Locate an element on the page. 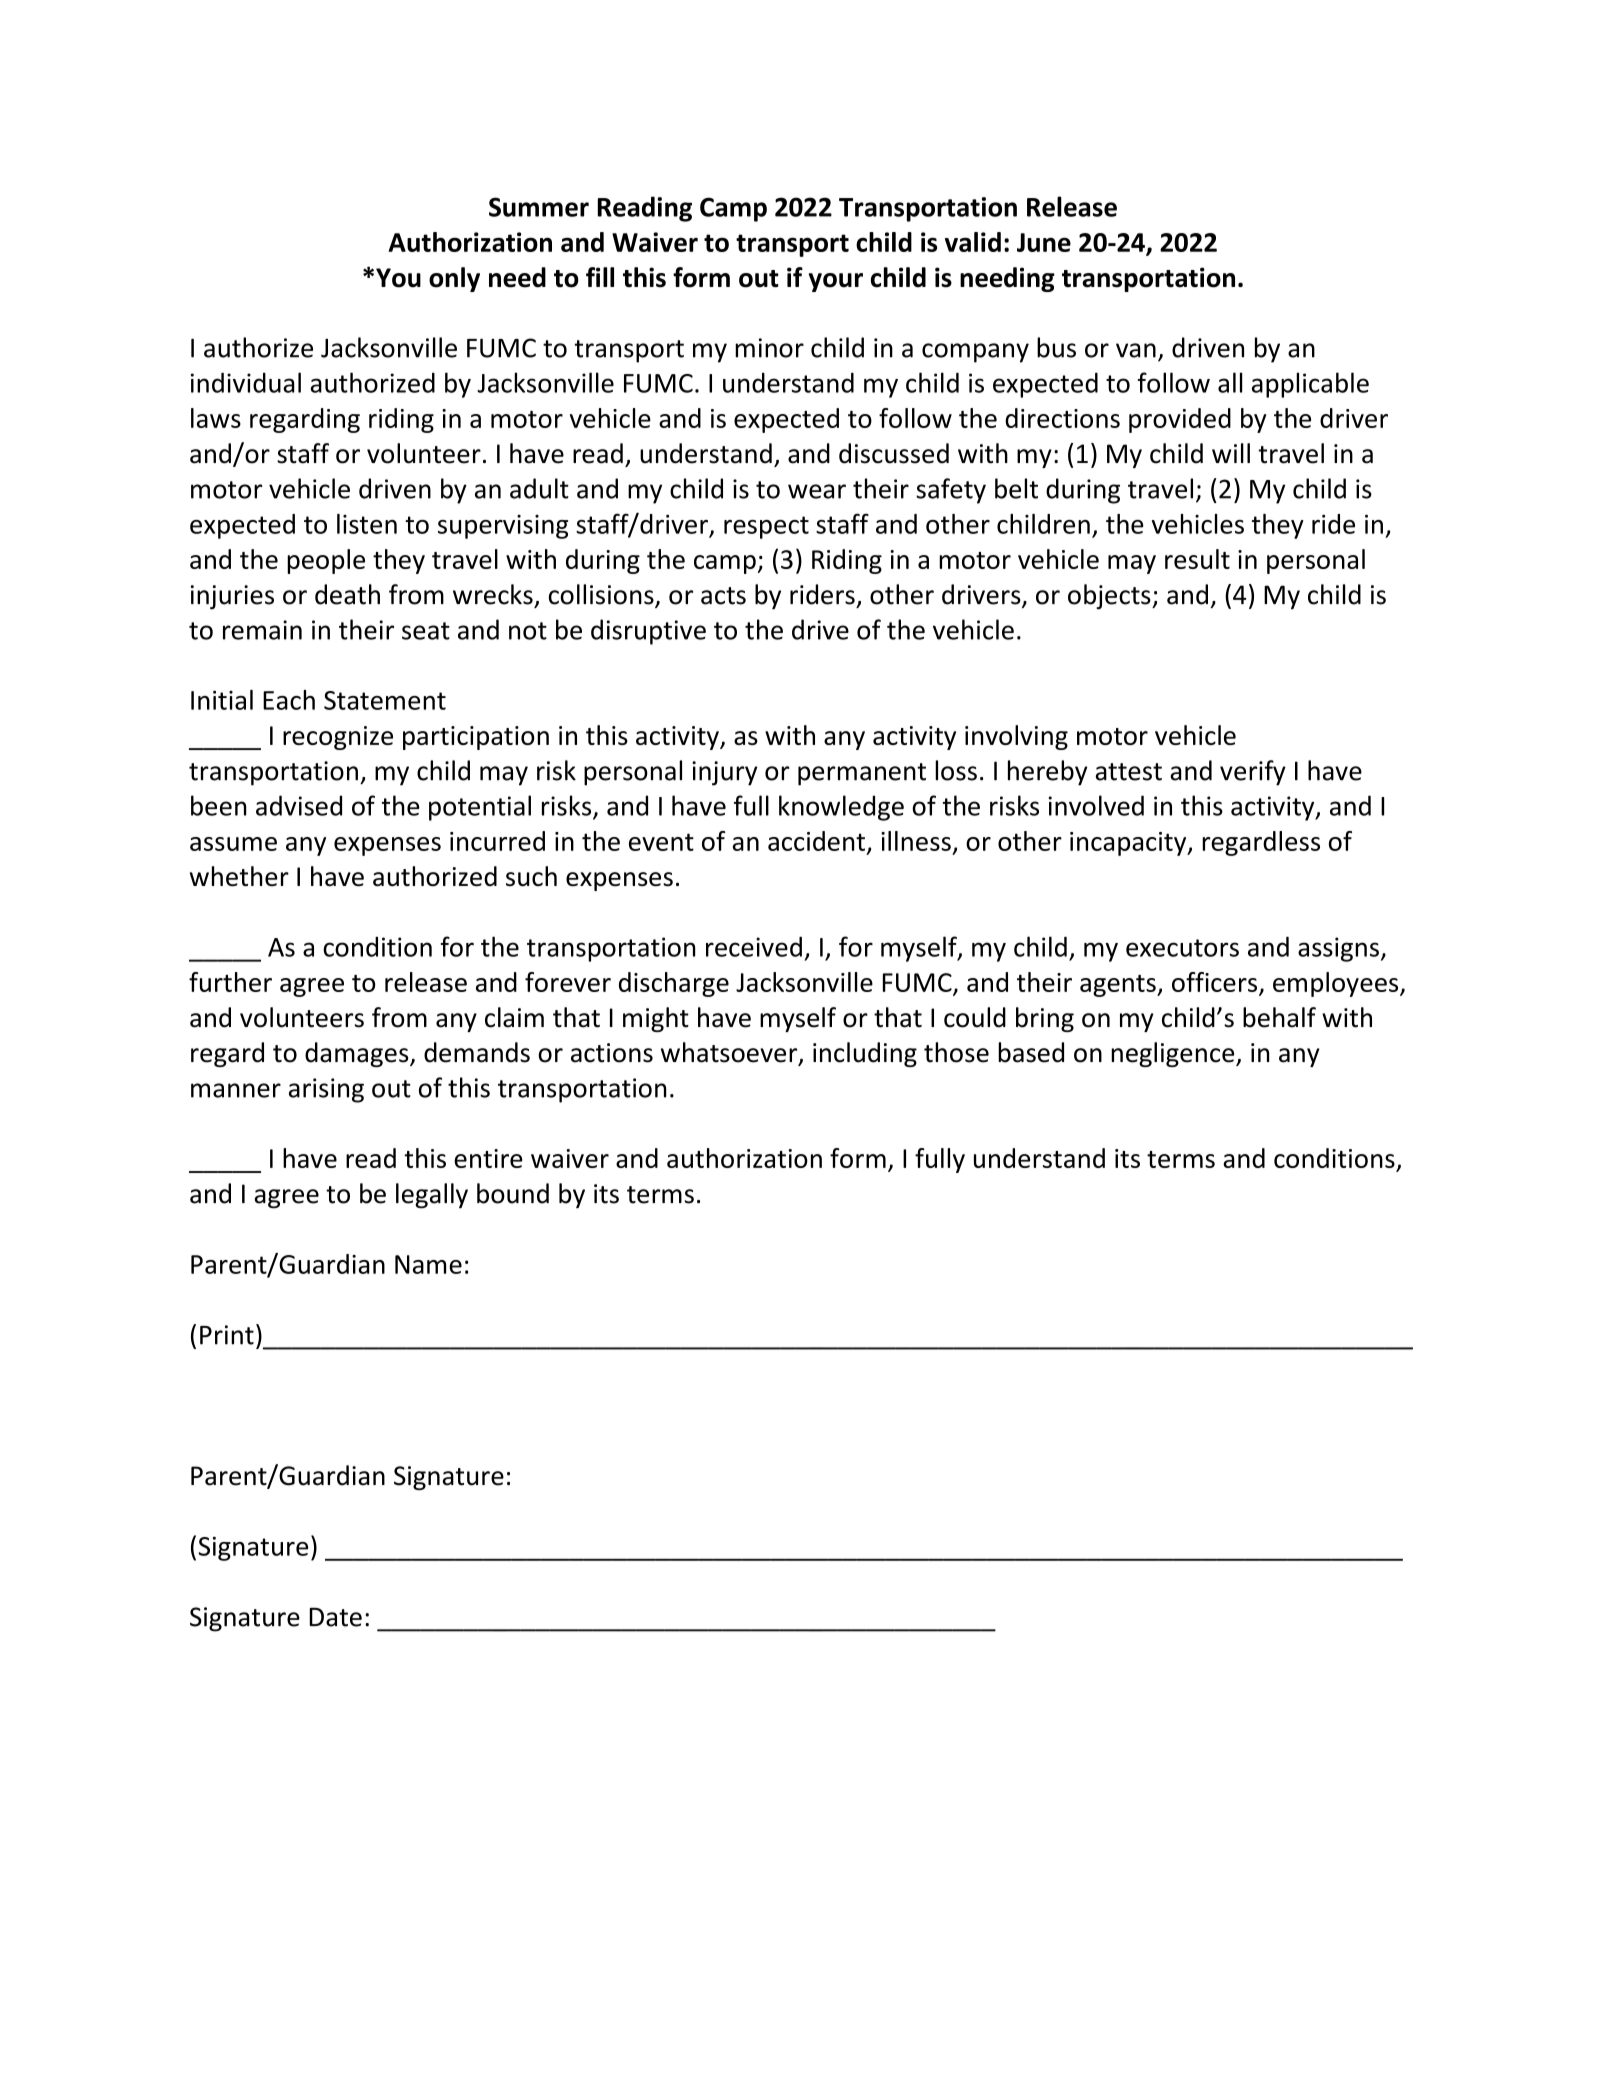 This document has height=2079, width=1606. received is located at coordinates (754, 946).
